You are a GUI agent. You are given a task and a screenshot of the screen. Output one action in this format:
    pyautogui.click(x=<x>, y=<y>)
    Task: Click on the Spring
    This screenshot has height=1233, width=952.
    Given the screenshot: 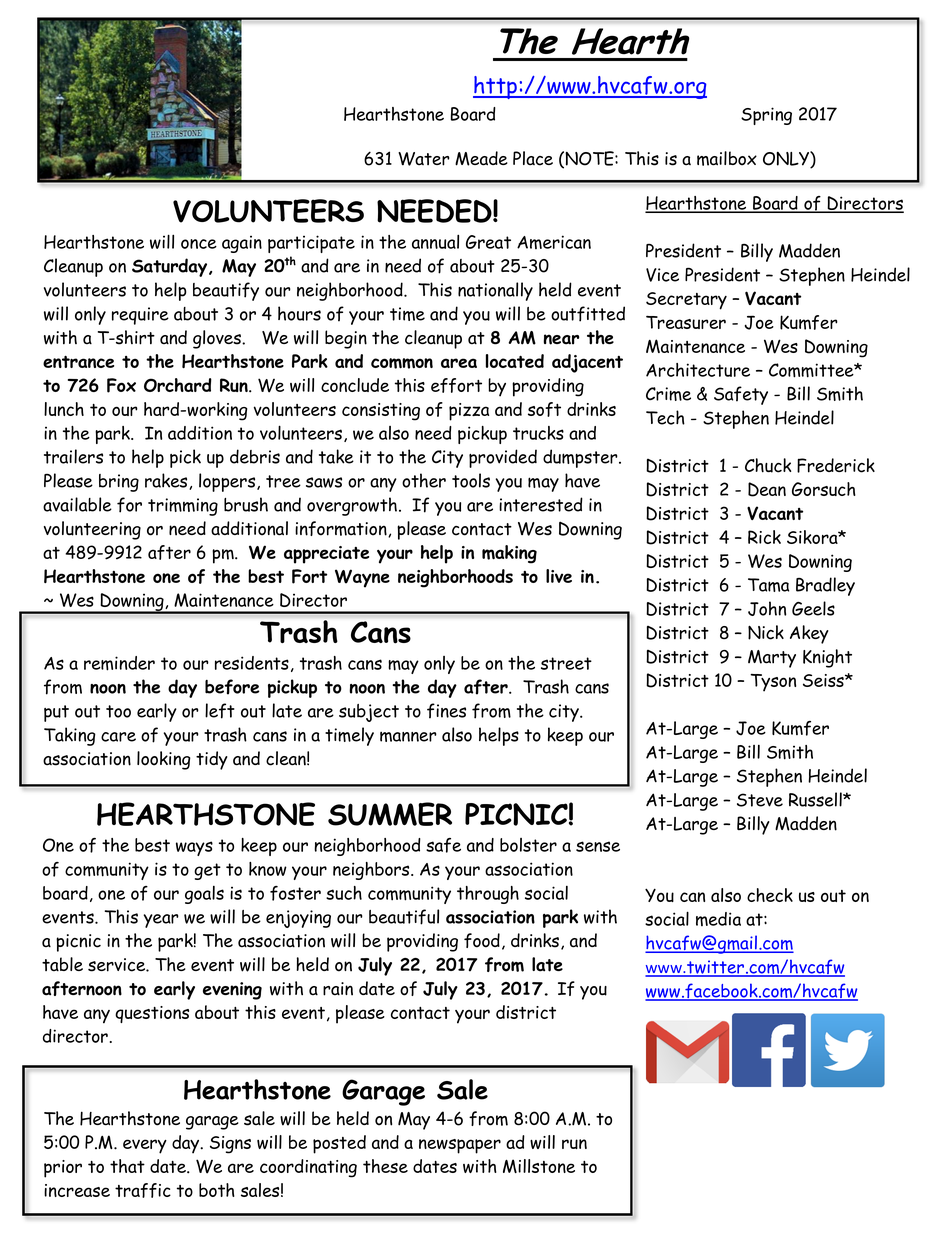 What is the action you would take?
    pyautogui.click(x=766, y=116)
